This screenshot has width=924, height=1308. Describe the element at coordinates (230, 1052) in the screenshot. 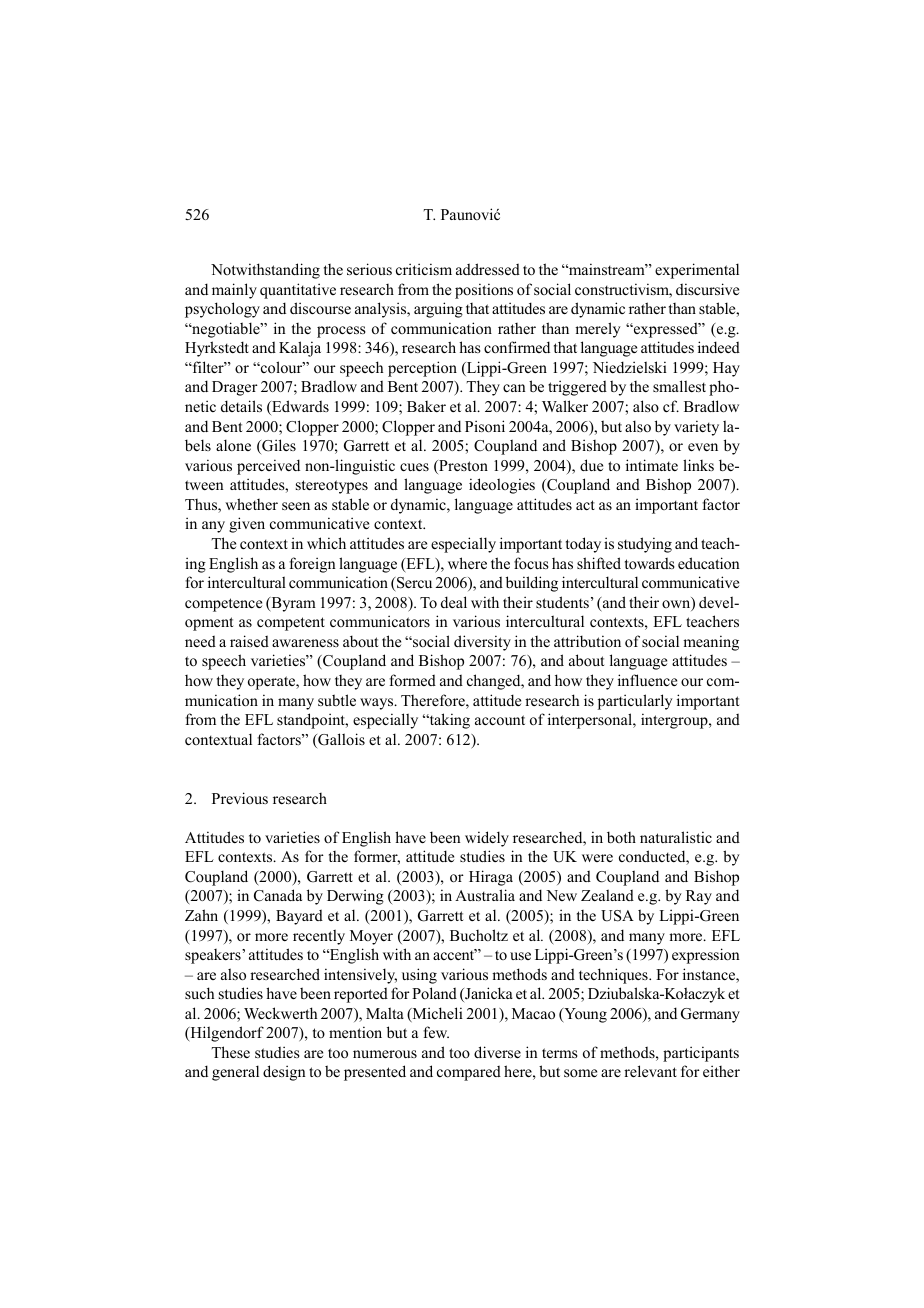

I see `These` at that location.
